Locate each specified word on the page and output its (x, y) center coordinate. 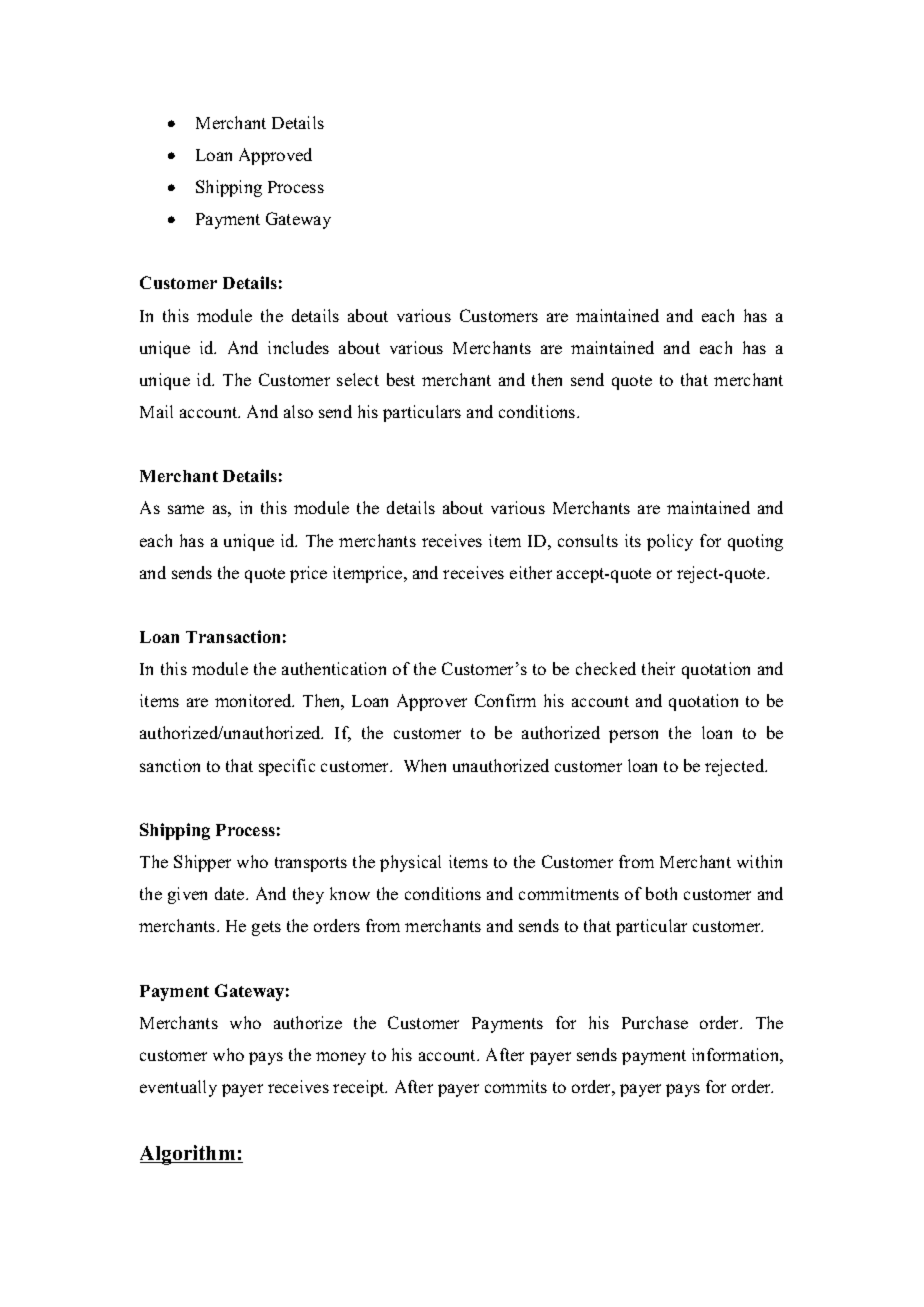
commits (516, 1086)
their (658, 668)
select (358, 379)
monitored (254, 700)
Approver (432, 702)
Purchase (655, 1022)
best (401, 379)
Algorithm (189, 1155)
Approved (275, 156)
